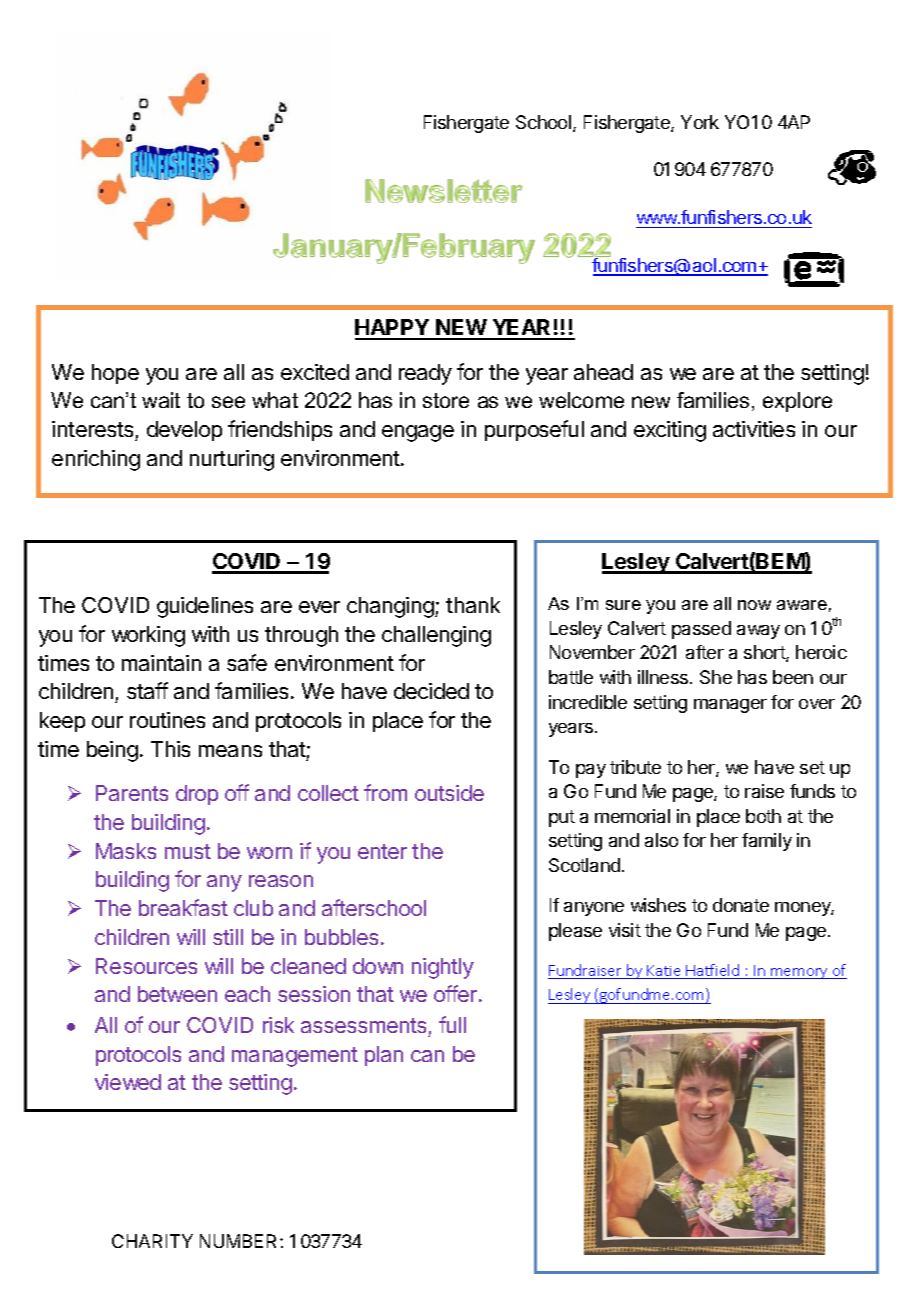 The height and width of the screenshot is (1308, 924). I want to click on manager, so click(730, 706).
